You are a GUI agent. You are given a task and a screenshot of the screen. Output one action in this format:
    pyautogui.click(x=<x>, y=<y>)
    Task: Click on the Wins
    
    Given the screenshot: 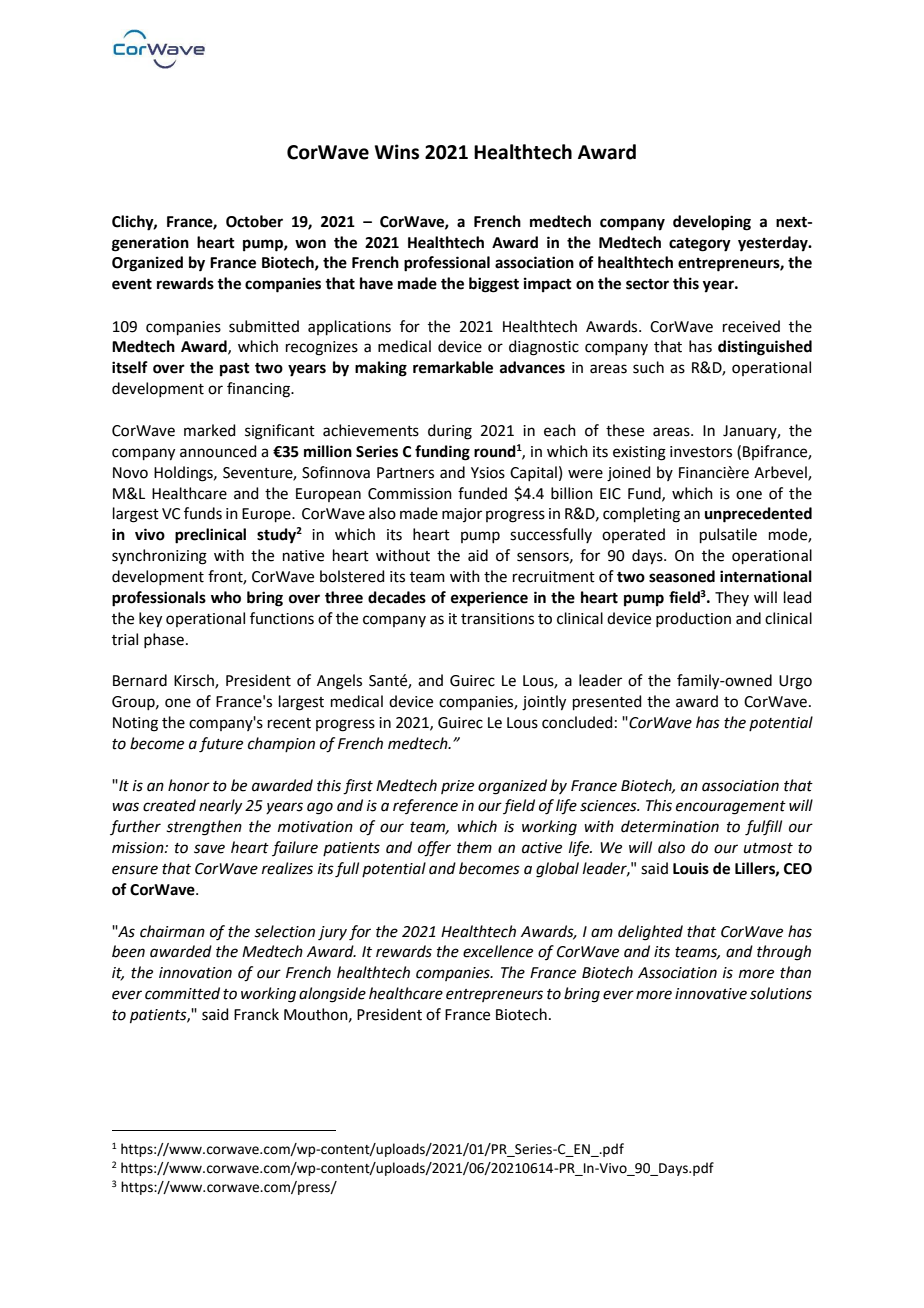 What is the action you would take?
    pyautogui.click(x=396, y=152)
